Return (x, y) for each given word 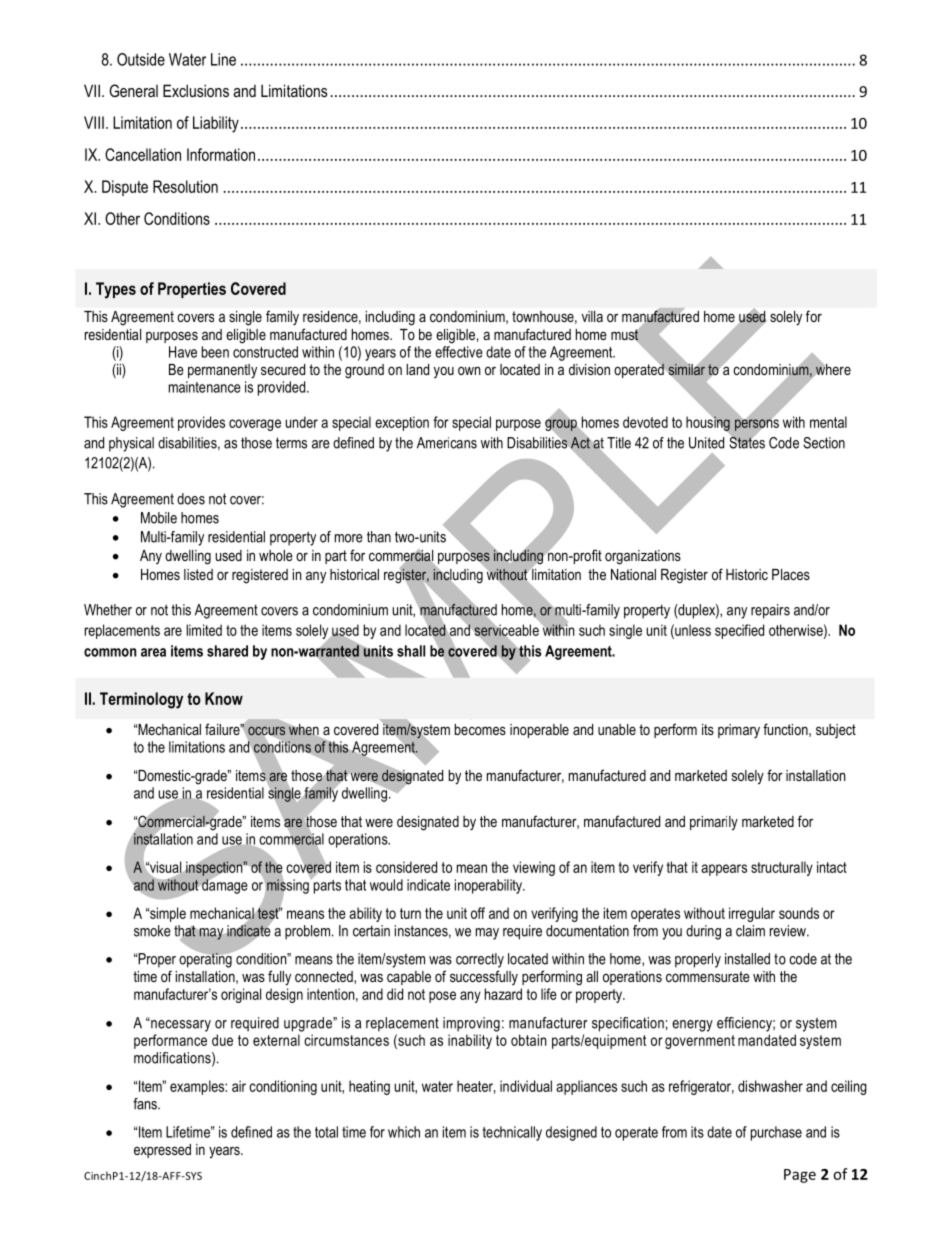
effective (459, 352)
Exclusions (196, 90)
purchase (776, 1133)
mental (828, 422)
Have (183, 352)
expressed (162, 1151)
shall (411, 651)
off (478, 913)
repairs (770, 611)
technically (512, 1133)
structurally (782, 868)
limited (204, 630)
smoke (152, 931)
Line (223, 59)
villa (592, 316)
